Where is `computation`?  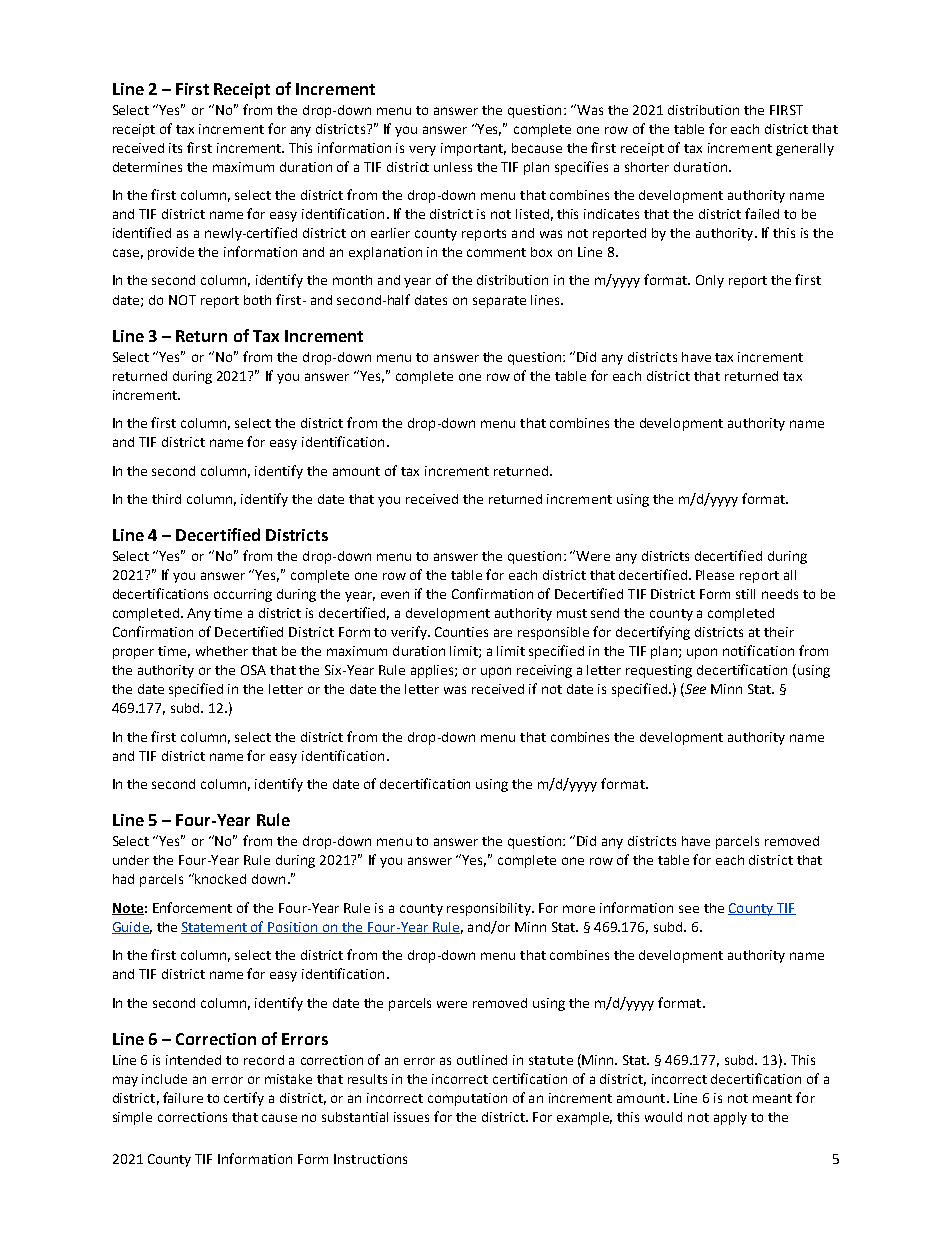 computation is located at coordinates (467, 1099).
